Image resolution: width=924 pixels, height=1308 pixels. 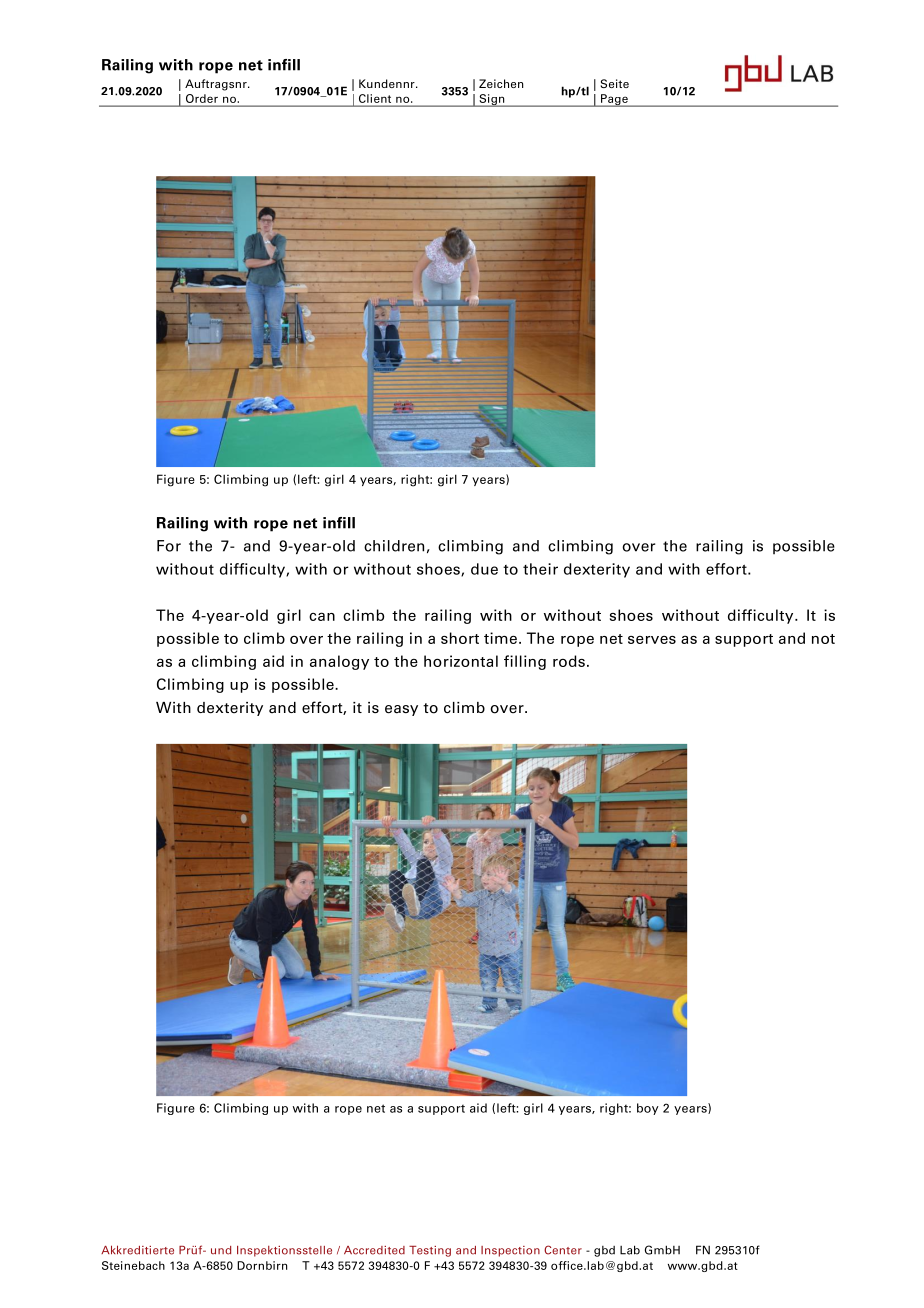 I want to click on not, so click(x=823, y=639).
